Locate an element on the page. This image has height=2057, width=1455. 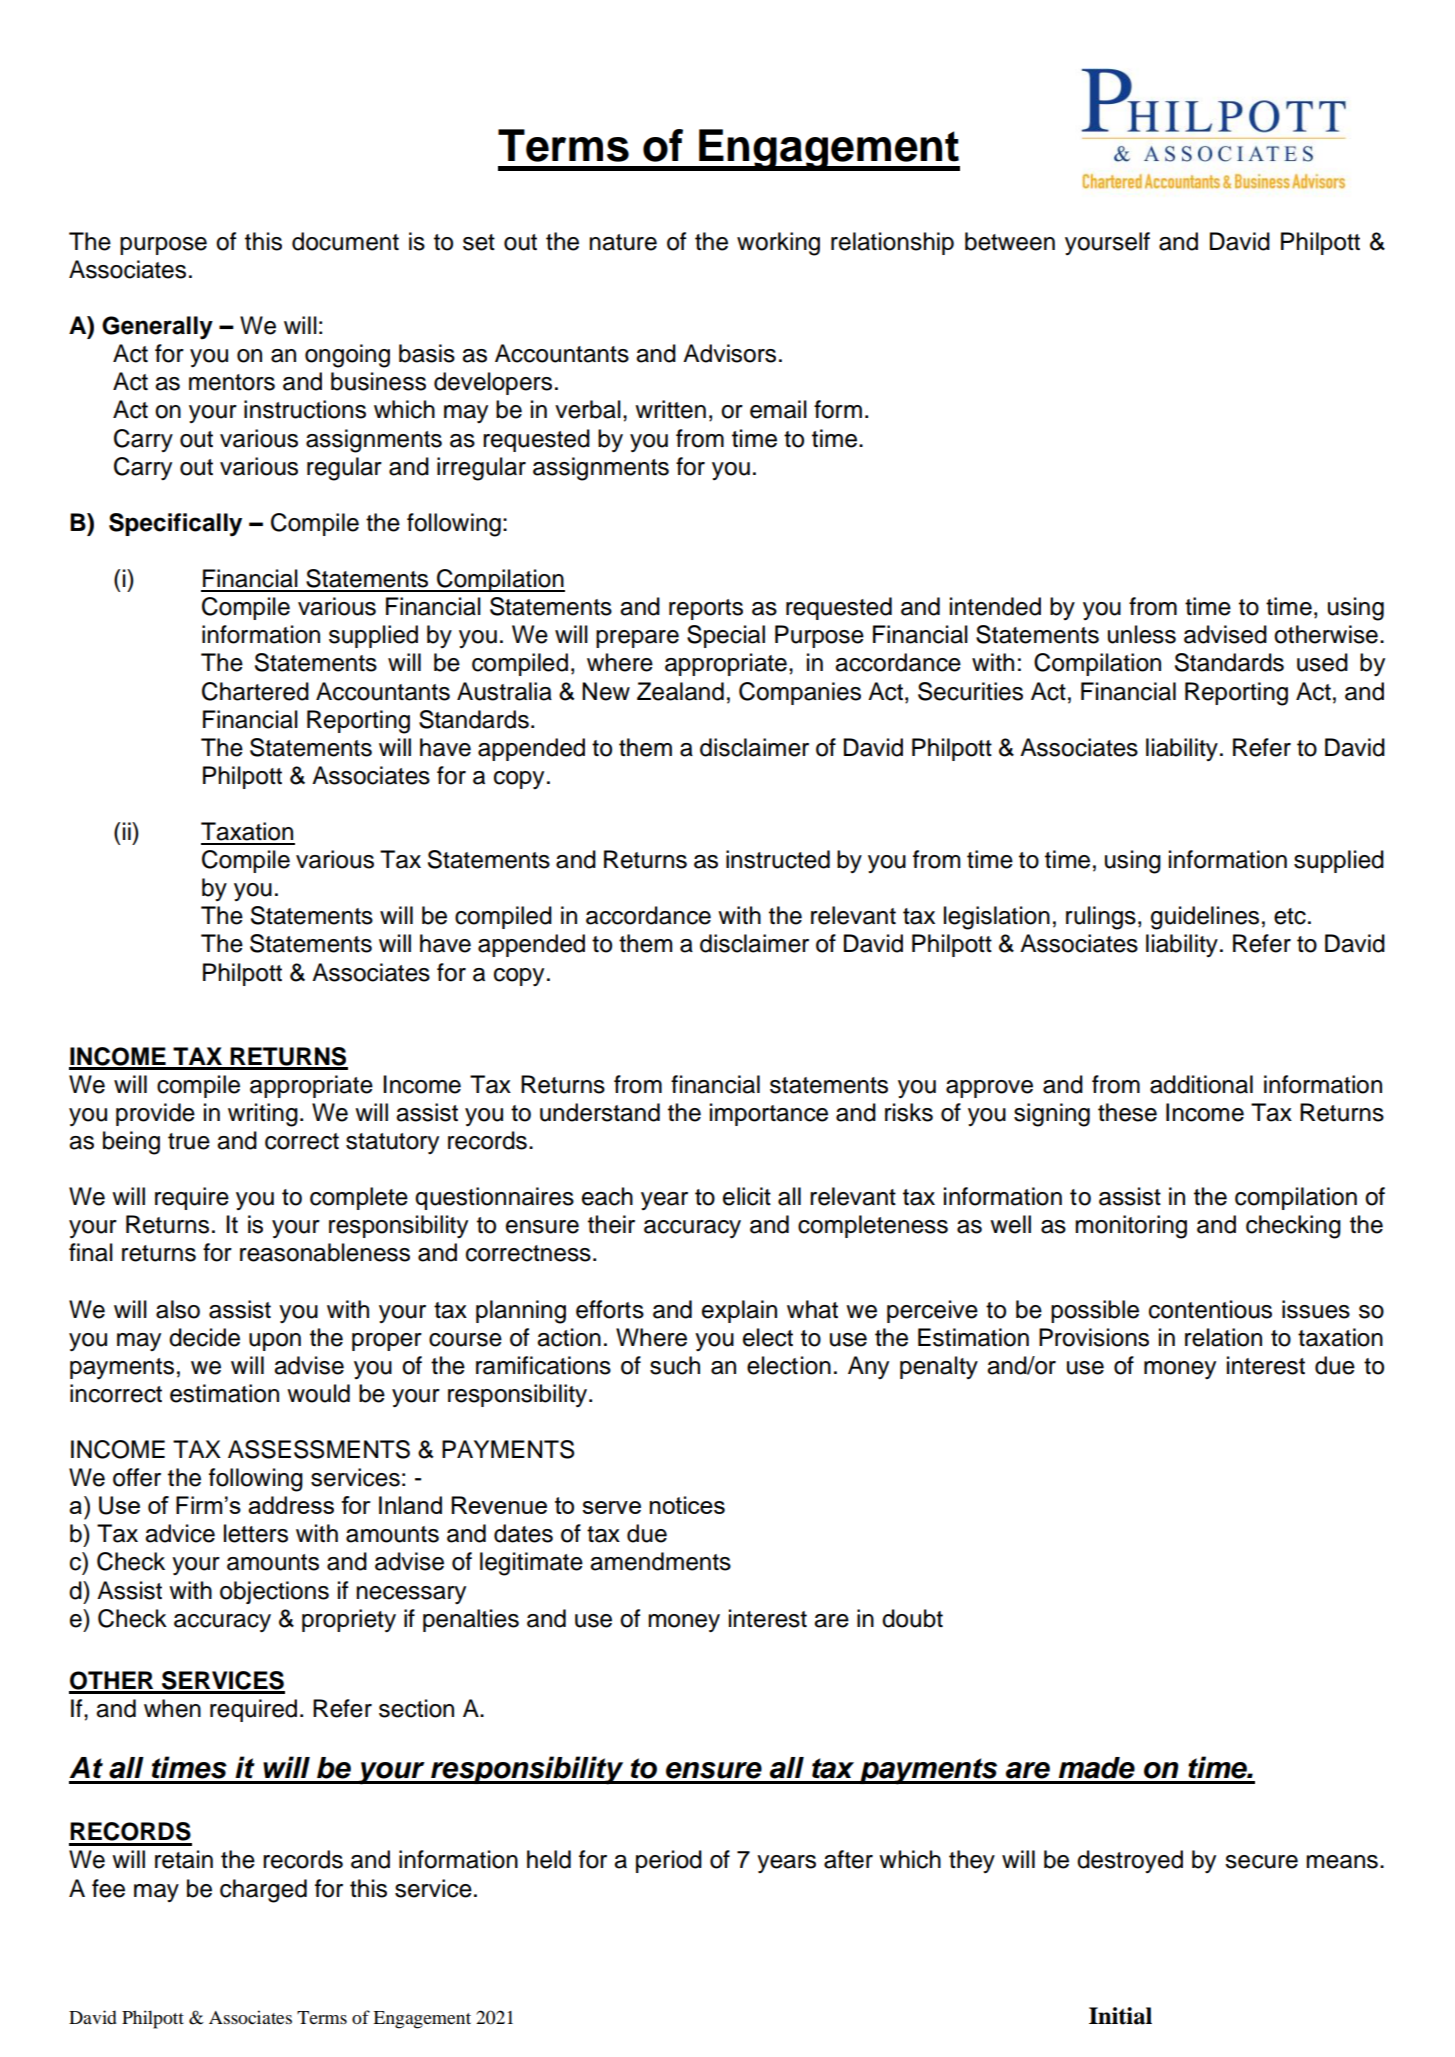
Generally is located at coordinates (157, 328).
